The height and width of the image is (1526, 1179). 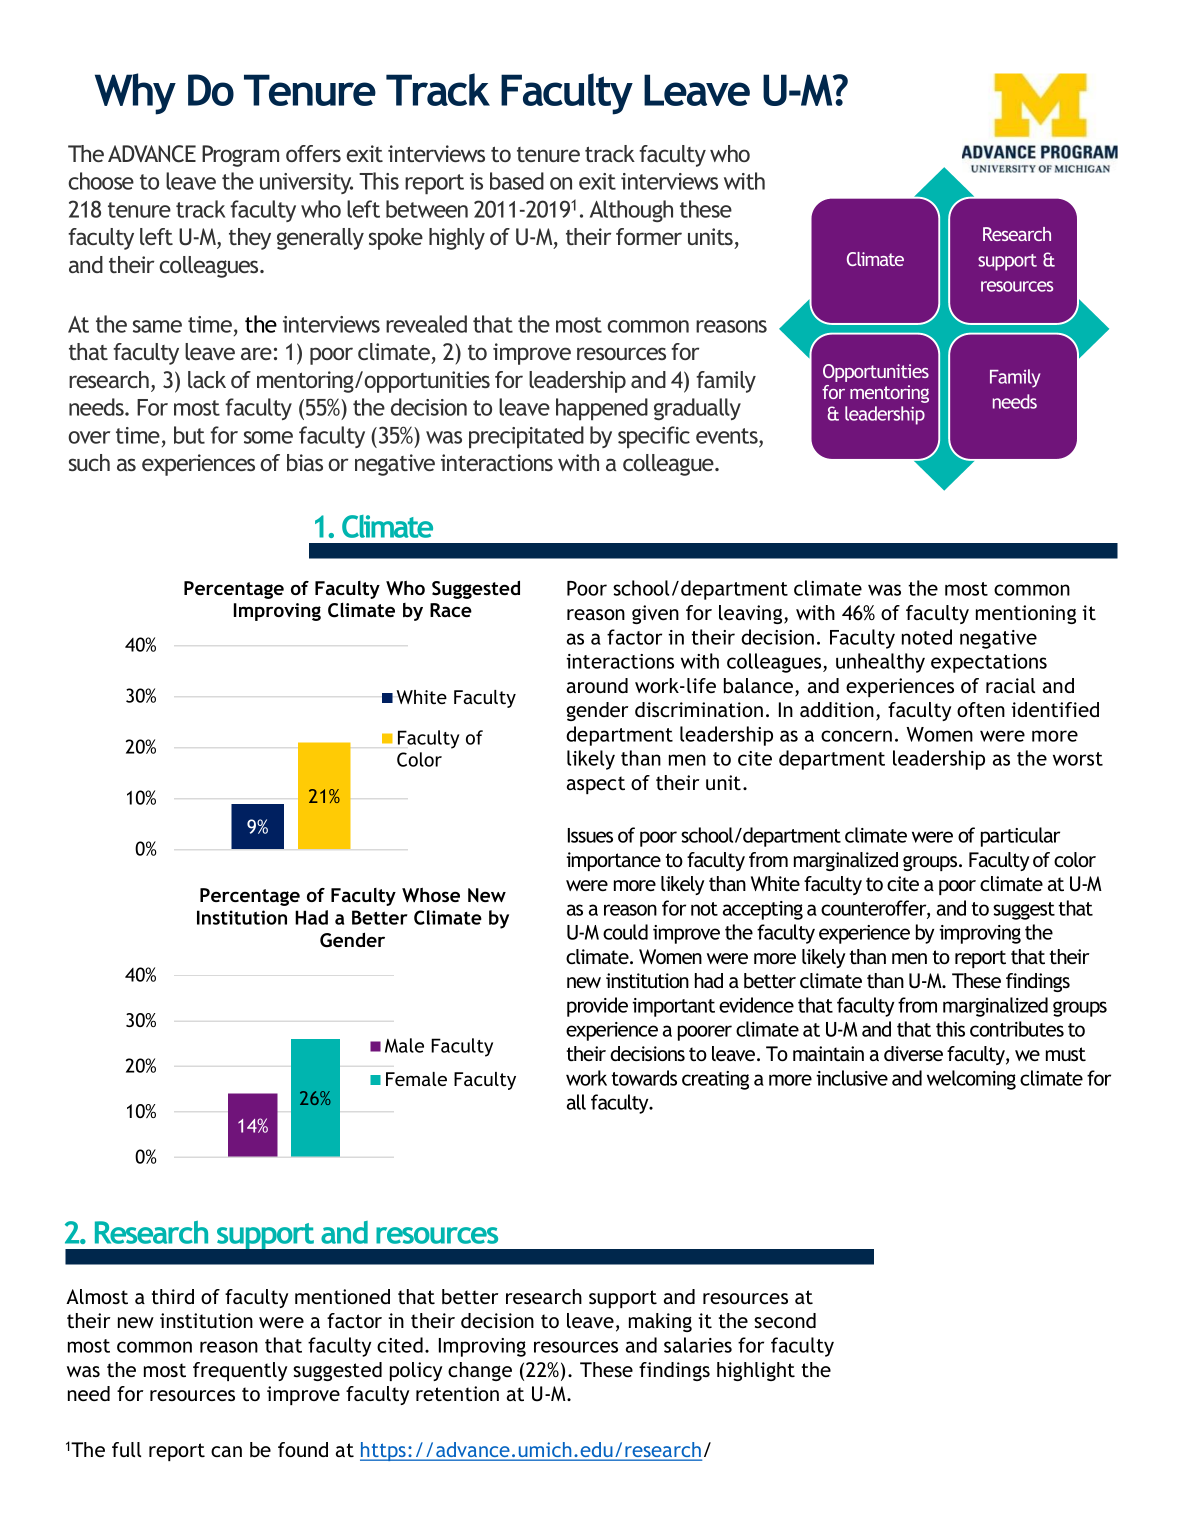 I want to click on Whose, so click(x=431, y=895).
